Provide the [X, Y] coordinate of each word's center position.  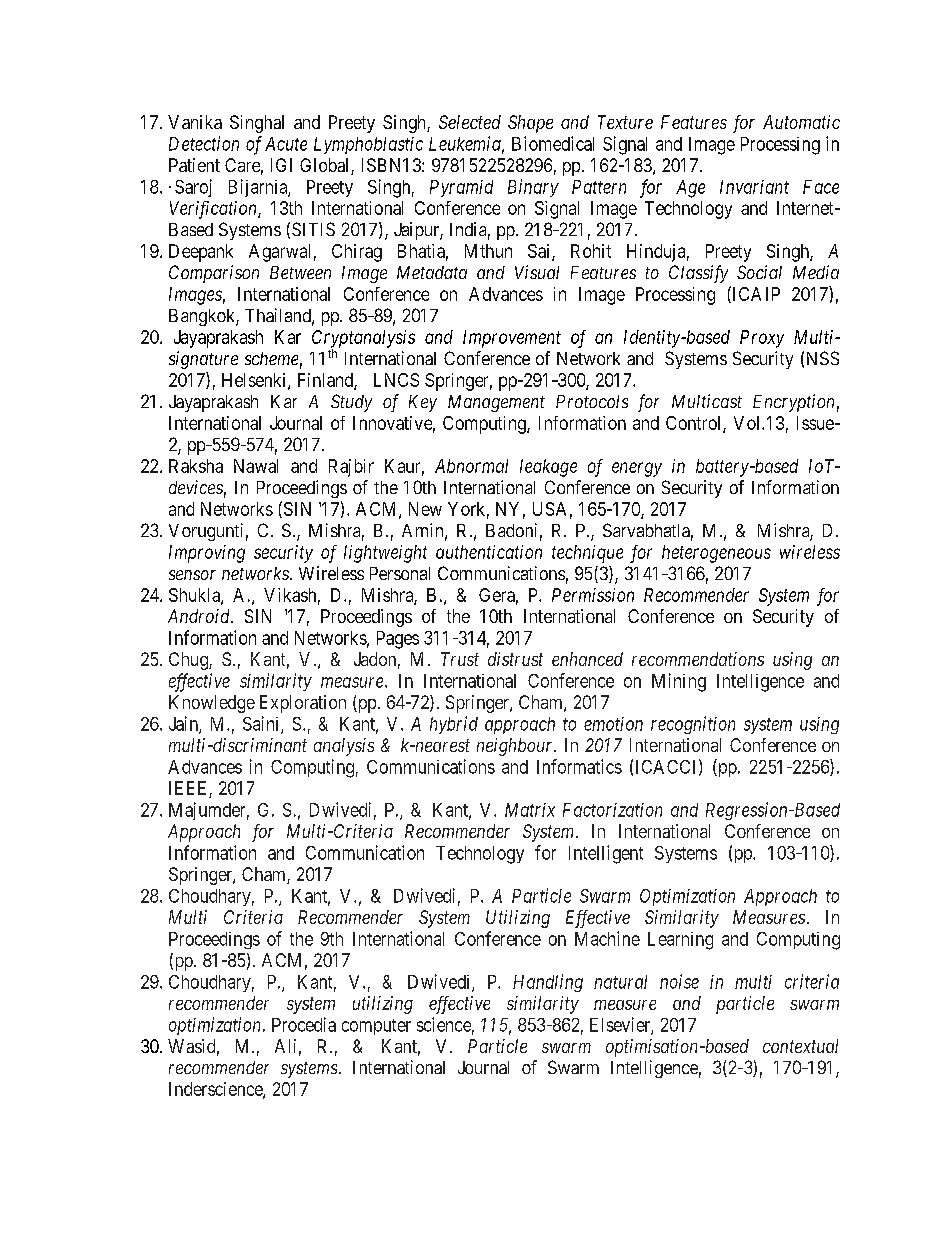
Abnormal [471, 466]
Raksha [196, 466]
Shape [530, 124]
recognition [693, 725]
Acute [286, 144]
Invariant [754, 187]
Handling [548, 983]
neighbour [516, 747]
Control [695, 424]
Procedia [304, 1024]
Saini [262, 724]
